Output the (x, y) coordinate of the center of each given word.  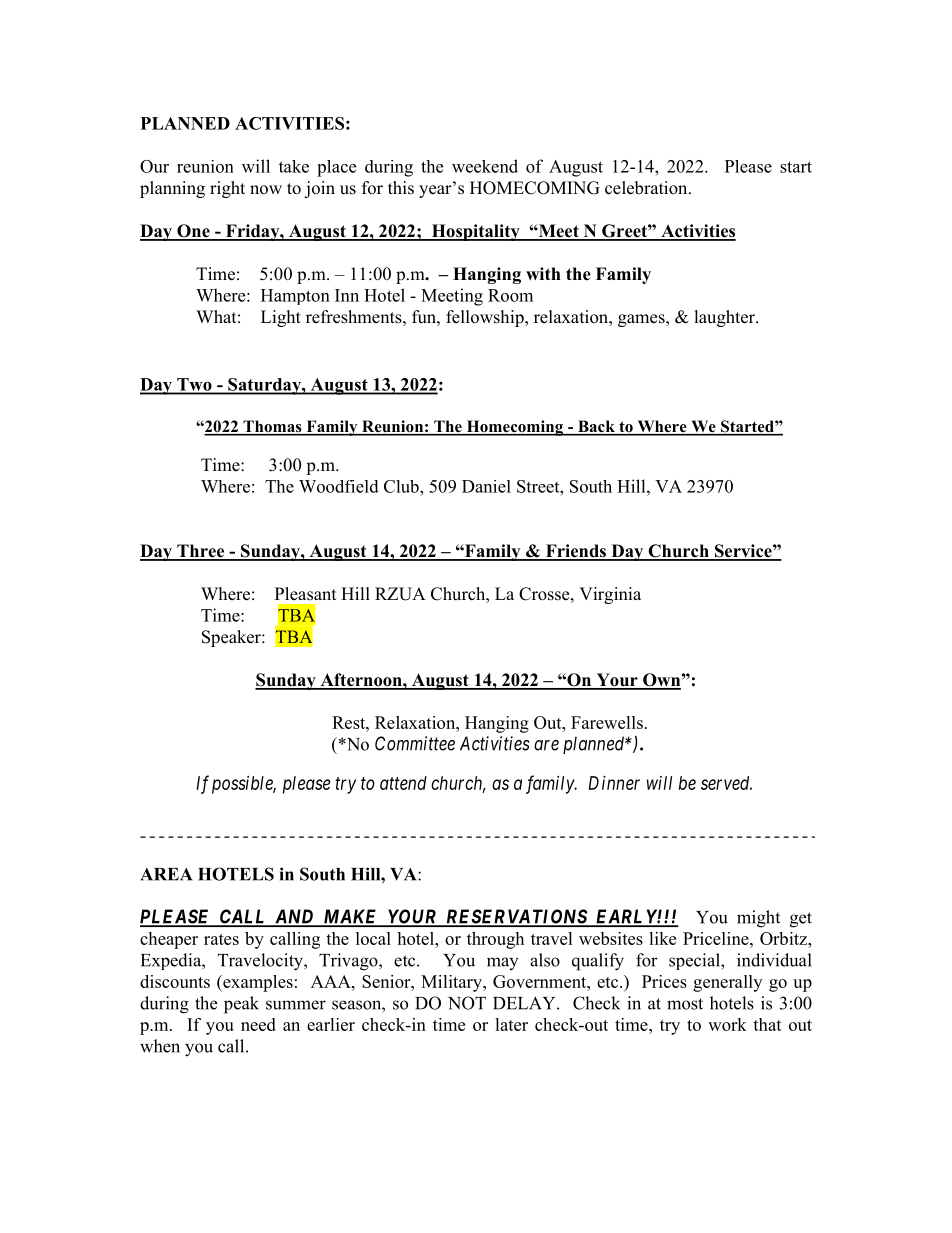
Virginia (610, 595)
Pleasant (305, 594)
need (258, 1024)
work (727, 1024)
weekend (485, 166)
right (227, 189)
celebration (647, 188)
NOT (467, 1003)
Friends (575, 552)
